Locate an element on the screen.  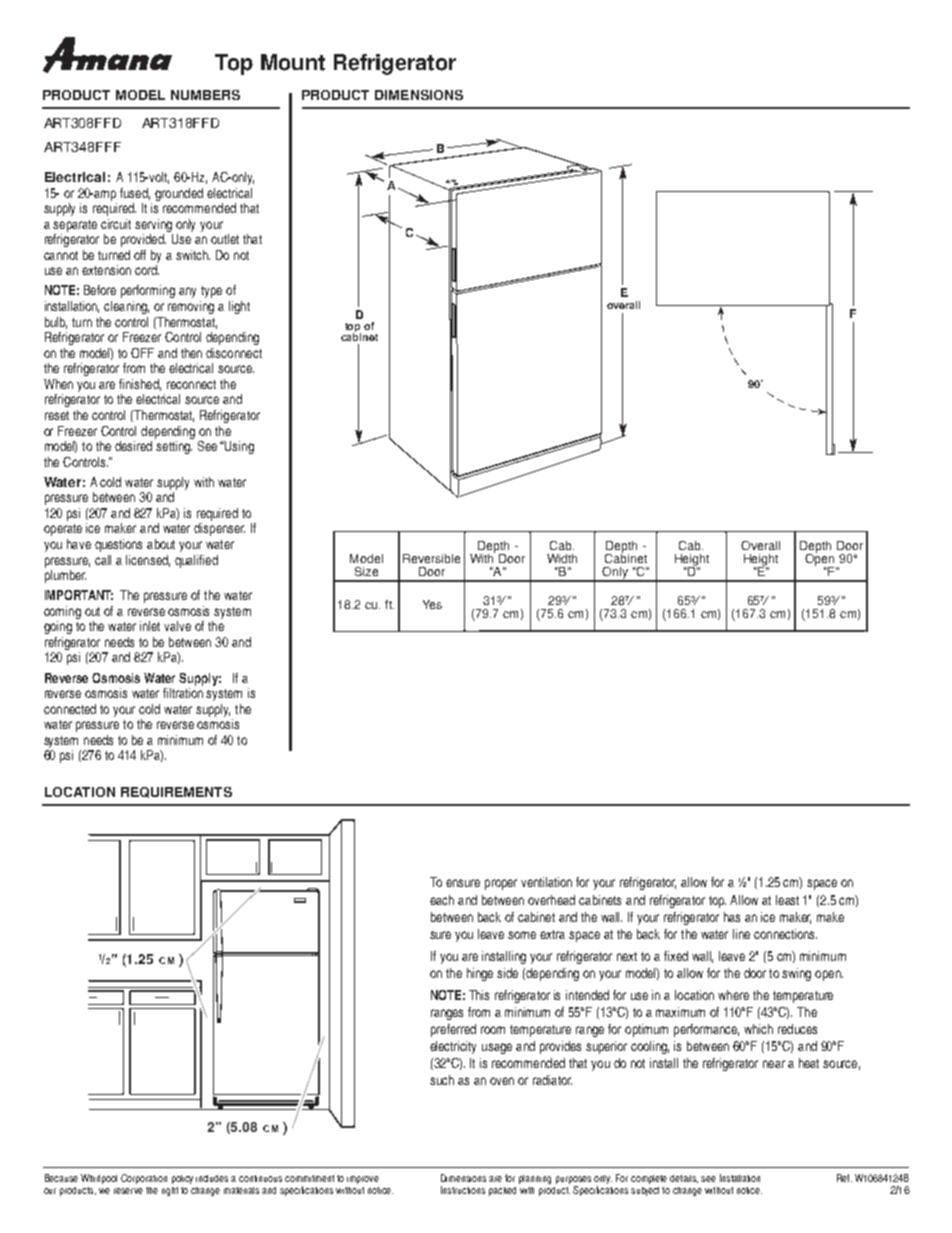
Mount is located at coordinates (293, 62).
